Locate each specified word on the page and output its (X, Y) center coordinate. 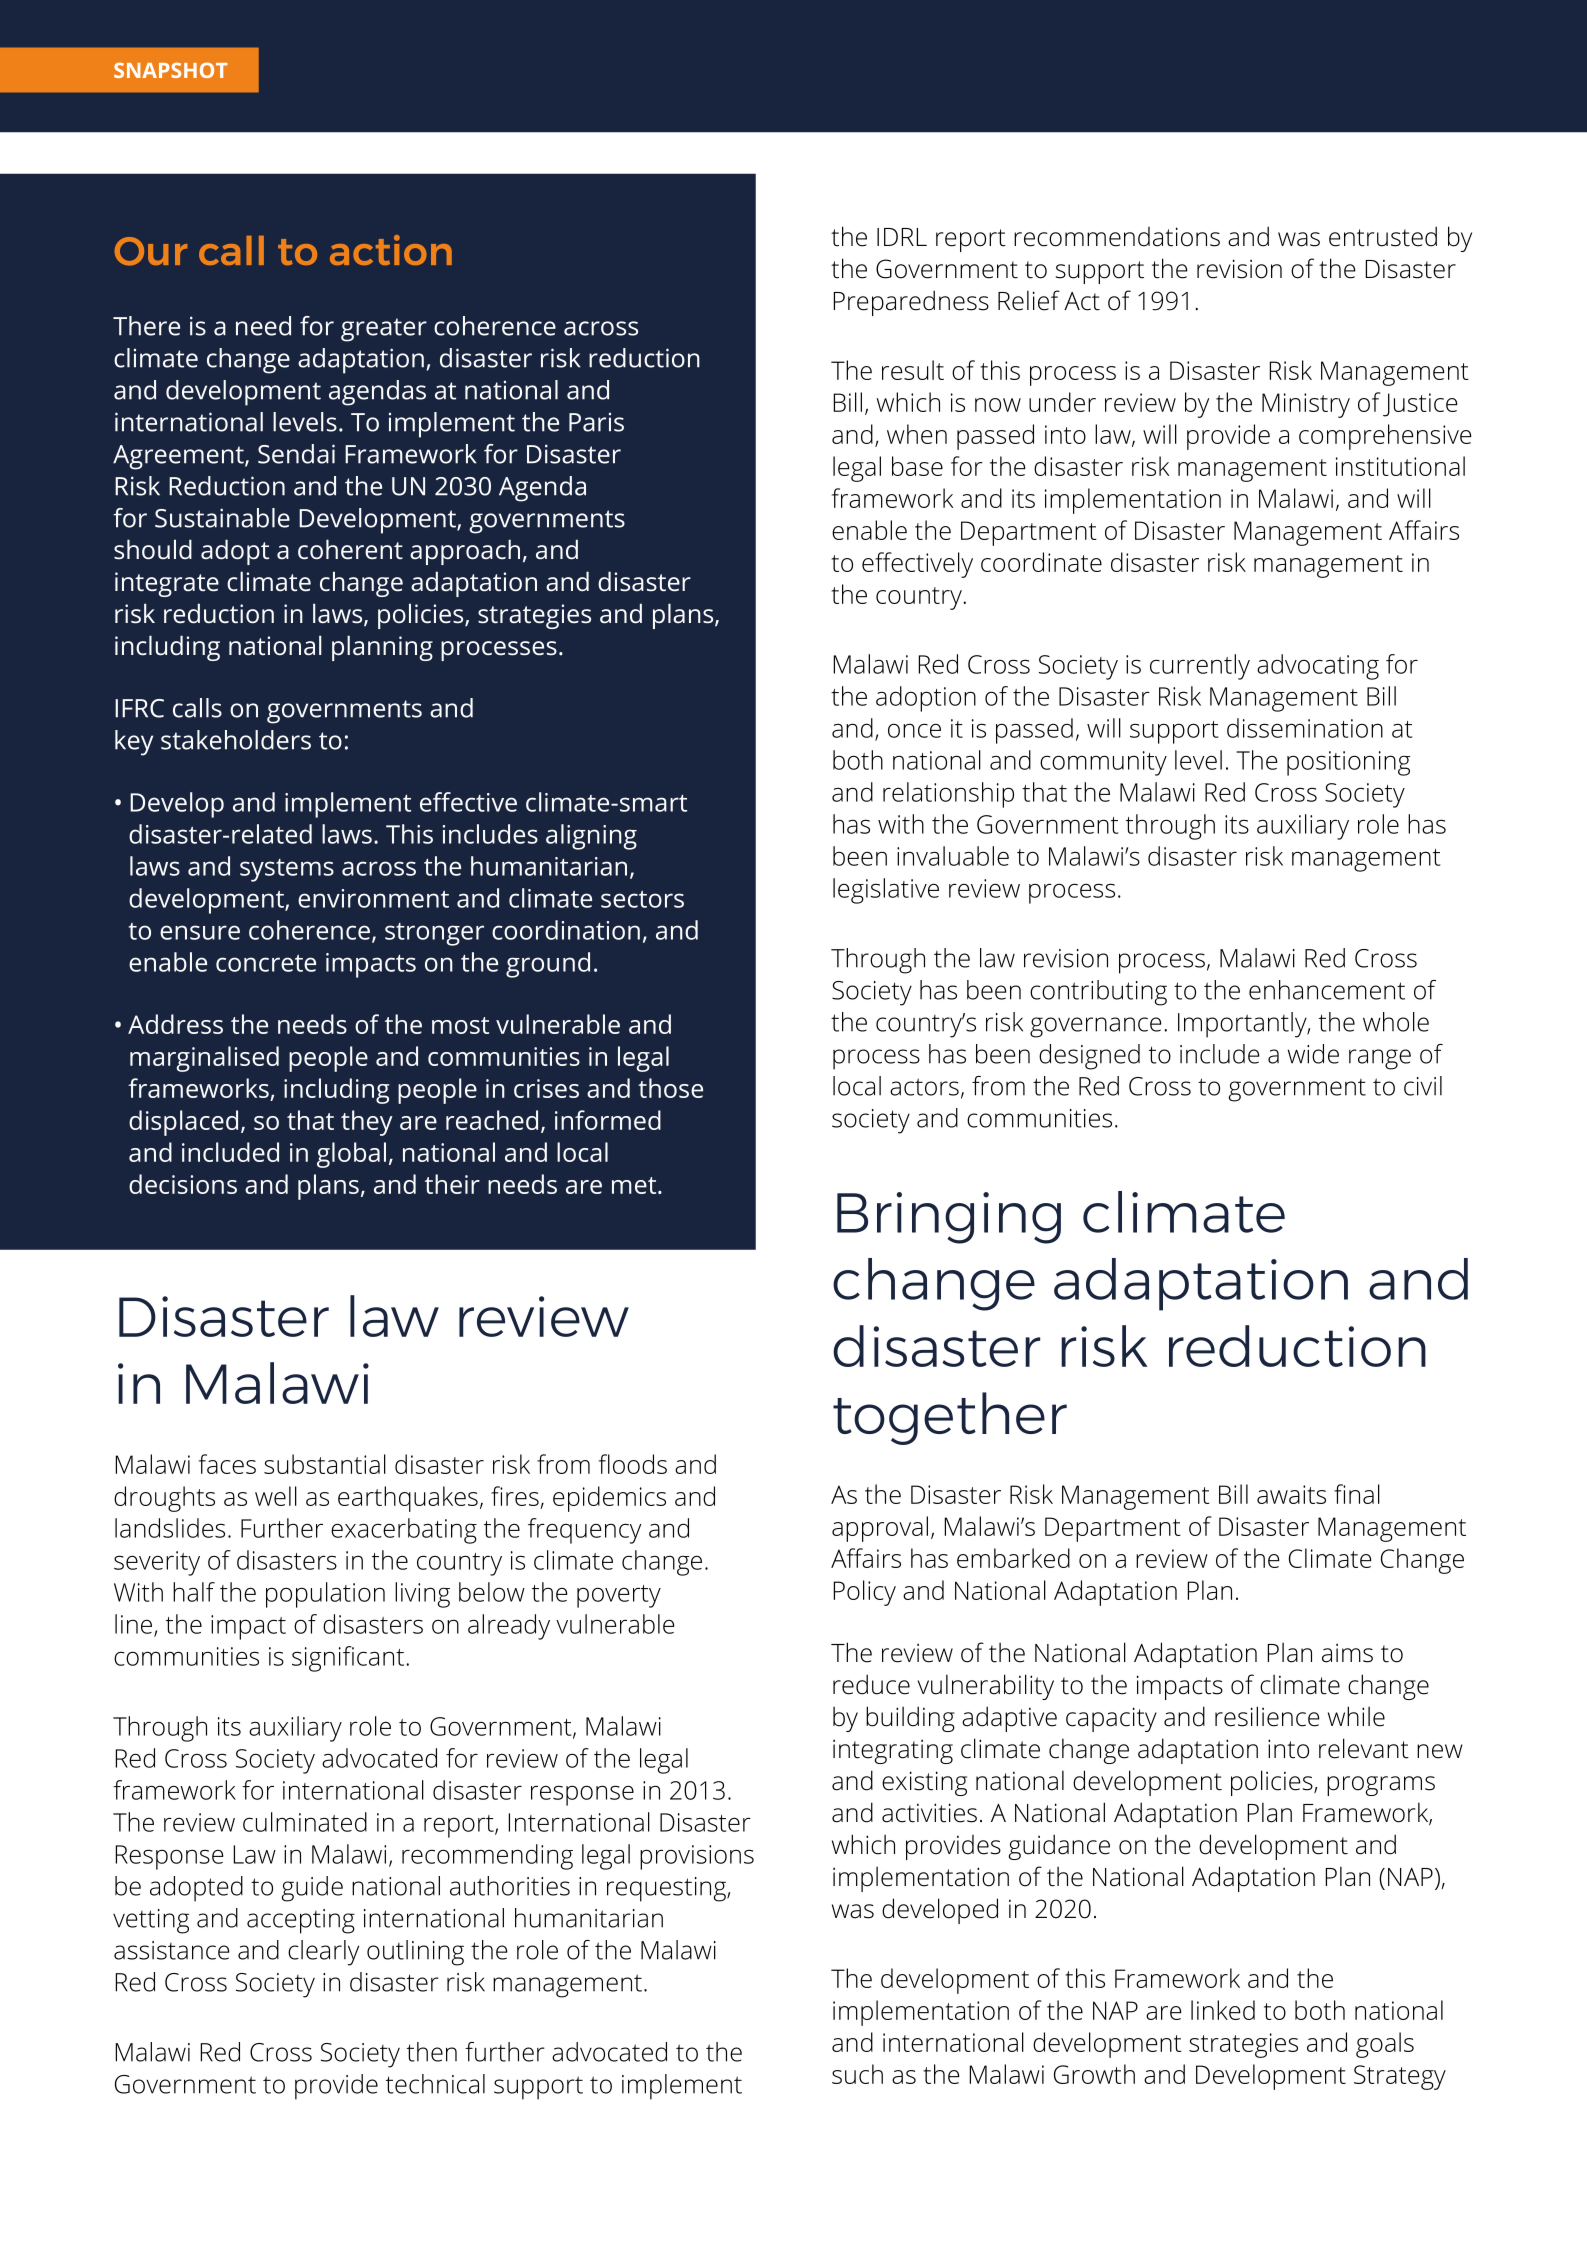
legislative (886, 891)
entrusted (1383, 236)
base (917, 466)
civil (1423, 1086)
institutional (1400, 466)
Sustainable (222, 518)
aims (1347, 1653)
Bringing (949, 1218)
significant (349, 1659)
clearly (323, 1953)
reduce (871, 1684)
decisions (183, 1184)
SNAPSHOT (171, 70)
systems (287, 870)
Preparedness (911, 303)
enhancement (1327, 990)
